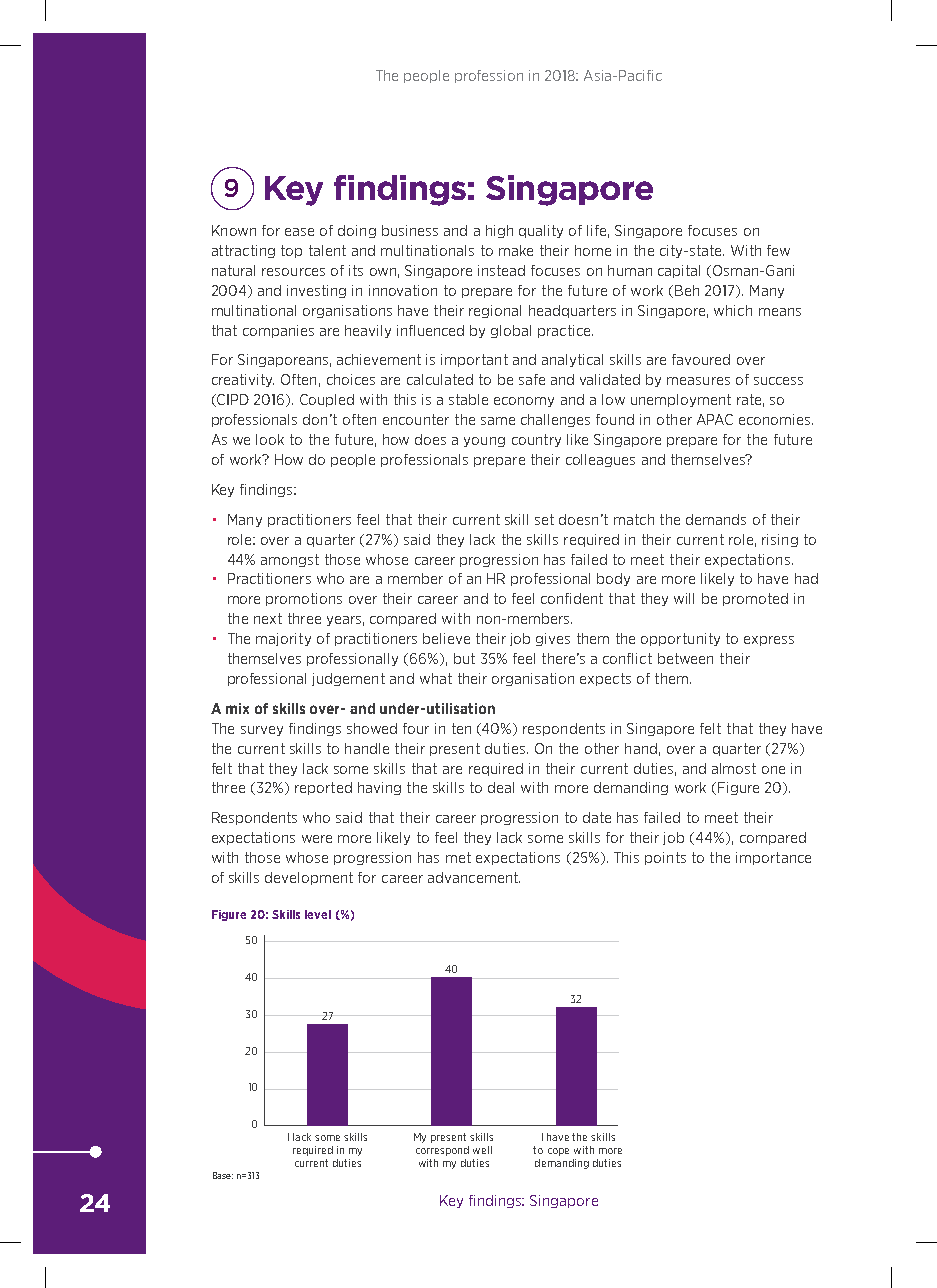 This screenshot has width=937, height=1288. What do you see at coordinates (283, 639) in the screenshot?
I see `majority` at bounding box center [283, 639].
